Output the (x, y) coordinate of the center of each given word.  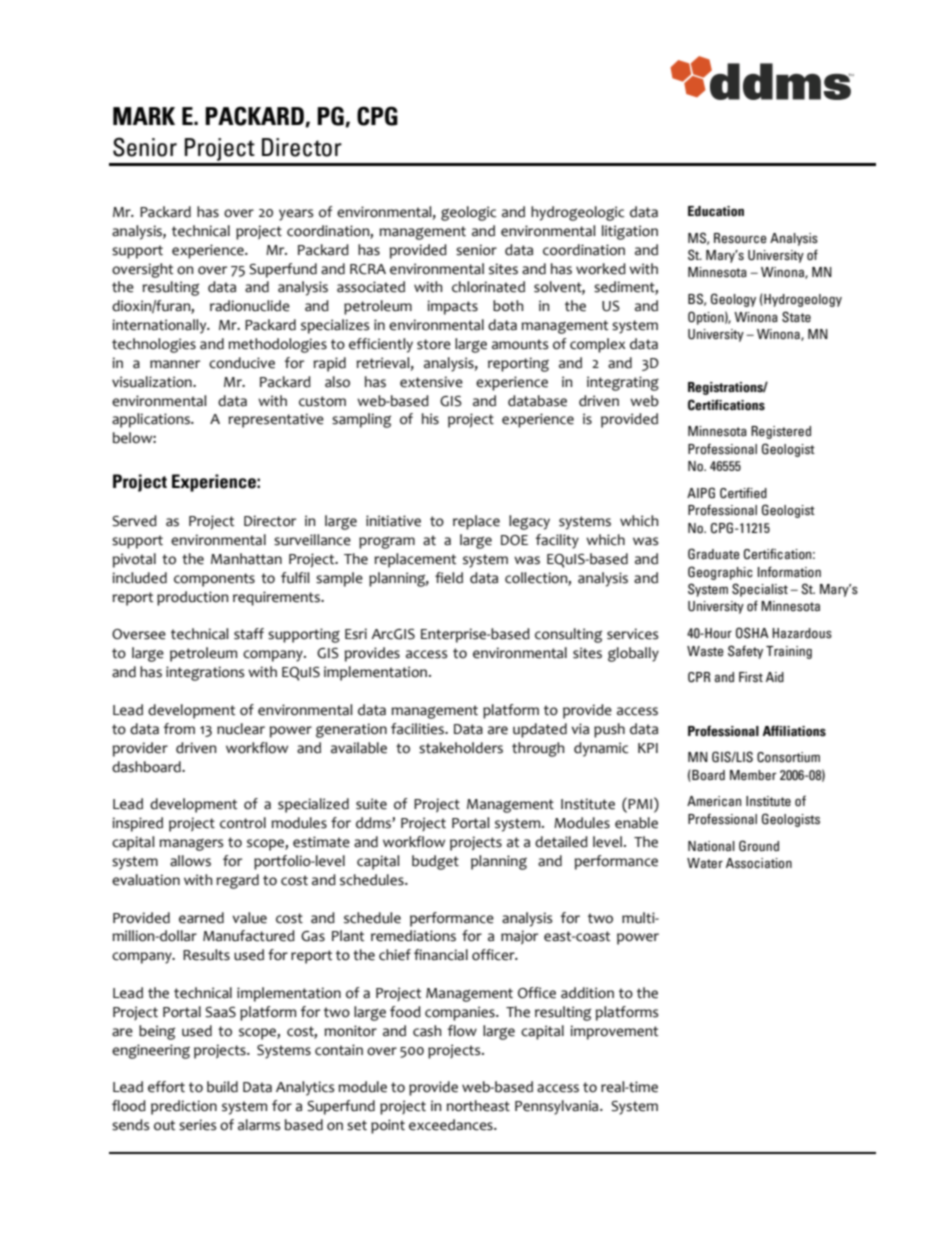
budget (435, 862)
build (222, 1087)
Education (716, 211)
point (388, 1126)
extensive (431, 382)
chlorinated (488, 287)
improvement (614, 1032)
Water (705, 863)
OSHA (752, 633)
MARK (144, 116)
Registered (781, 432)
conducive (242, 363)
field (449, 578)
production (192, 598)
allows (190, 861)
